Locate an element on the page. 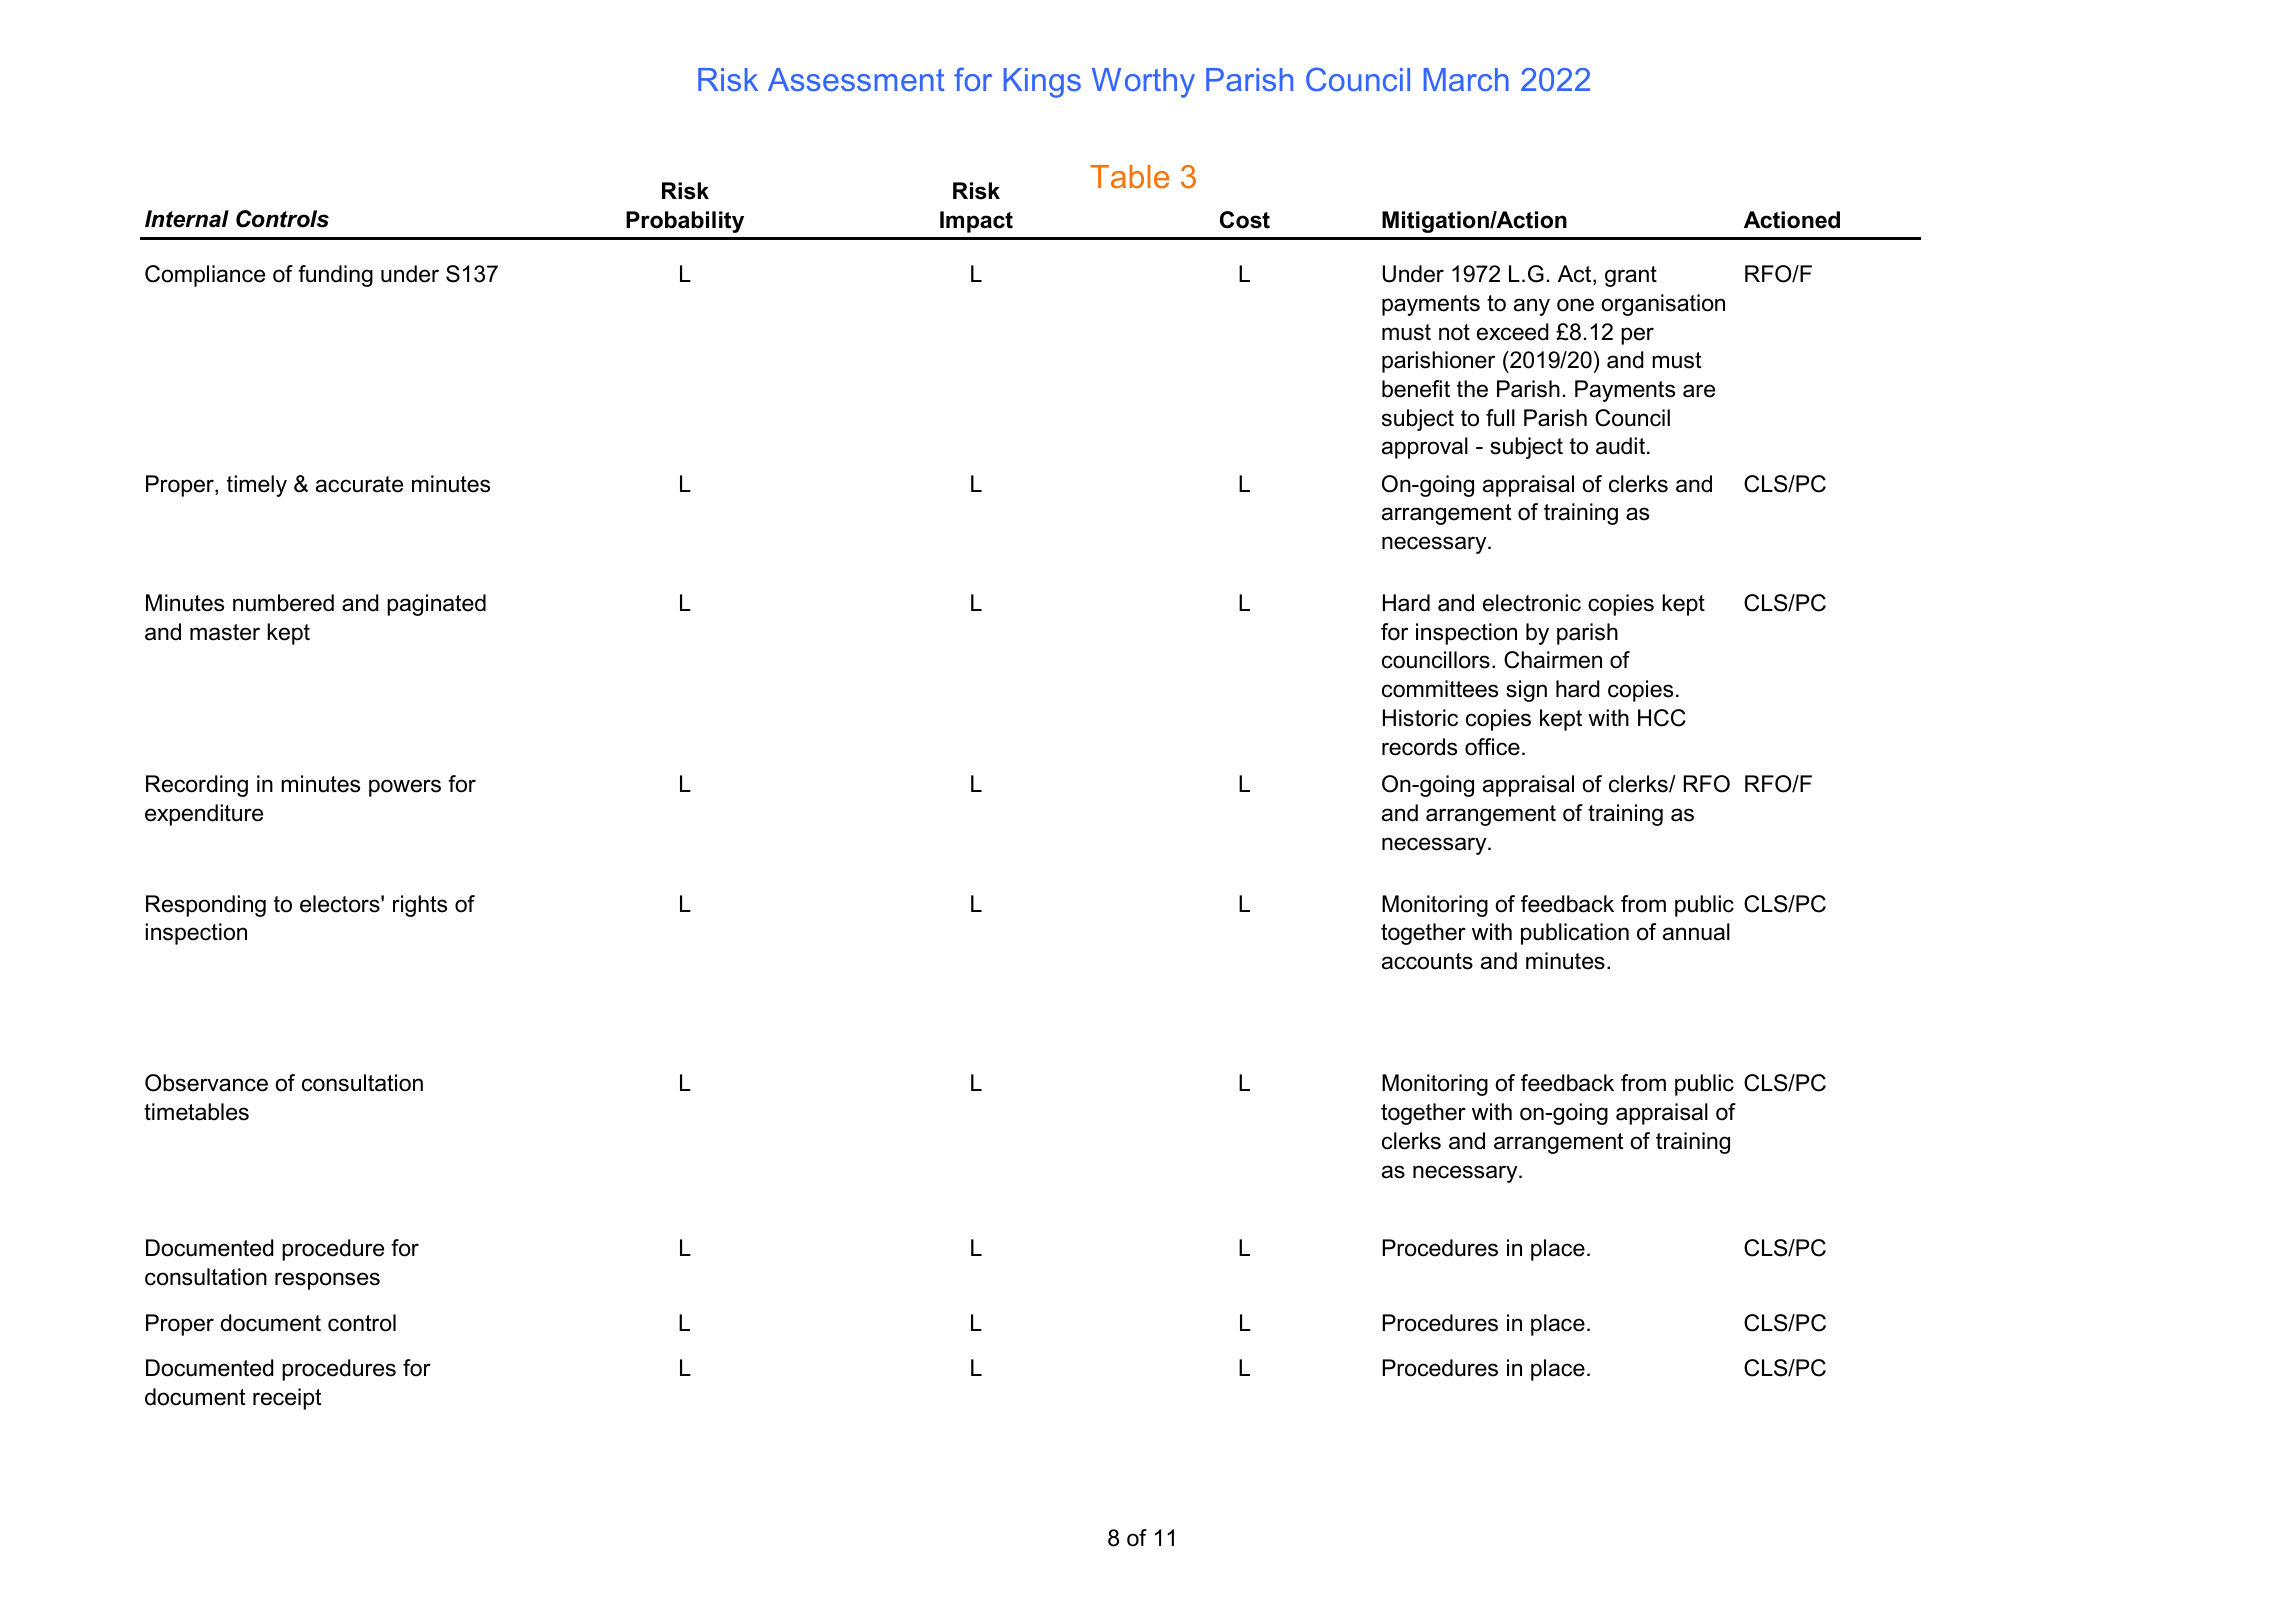 The height and width of the image is (1618, 2288). March is located at coordinates (1466, 79).
